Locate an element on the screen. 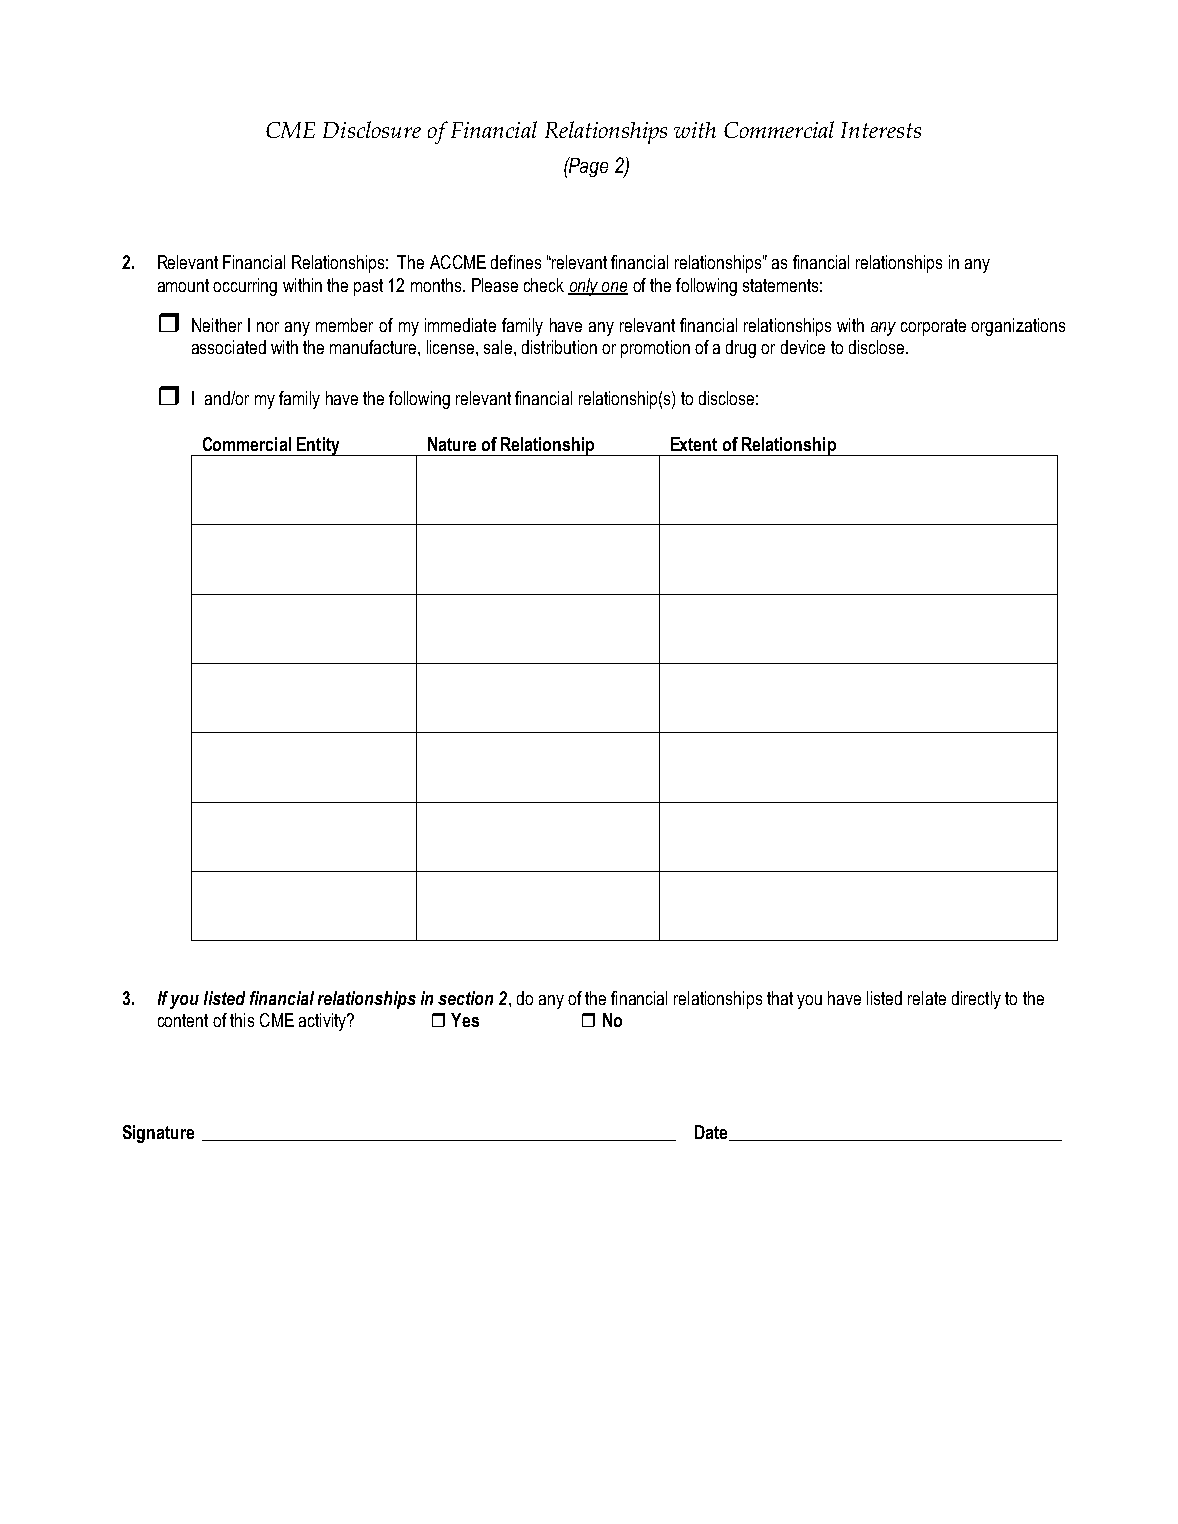  Extent is located at coordinates (694, 444).
